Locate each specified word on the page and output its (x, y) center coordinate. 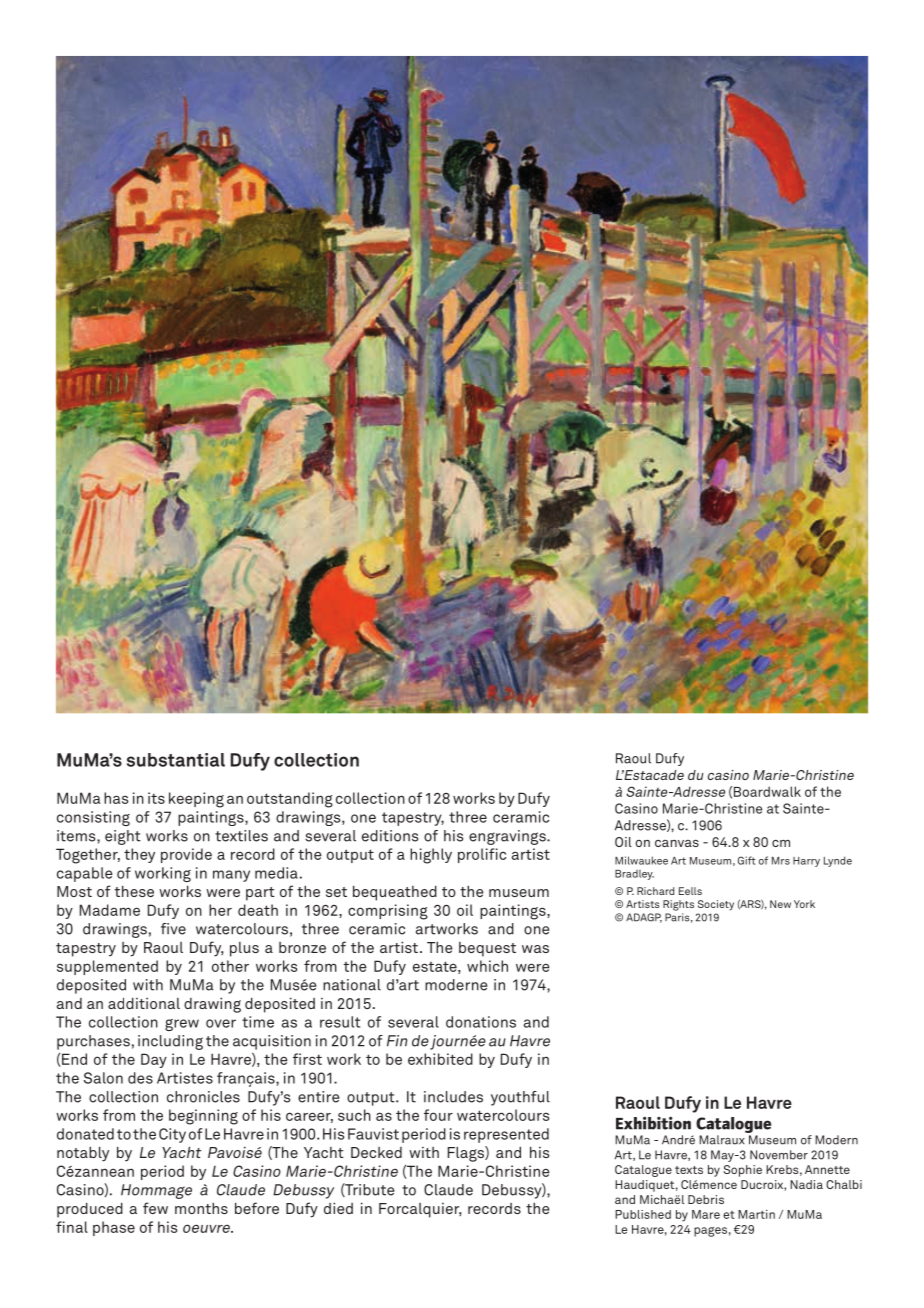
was (535, 949)
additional (144, 1003)
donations (481, 1022)
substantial (176, 760)
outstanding (290, 800)
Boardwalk (767, 791)
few (155, 1208)
